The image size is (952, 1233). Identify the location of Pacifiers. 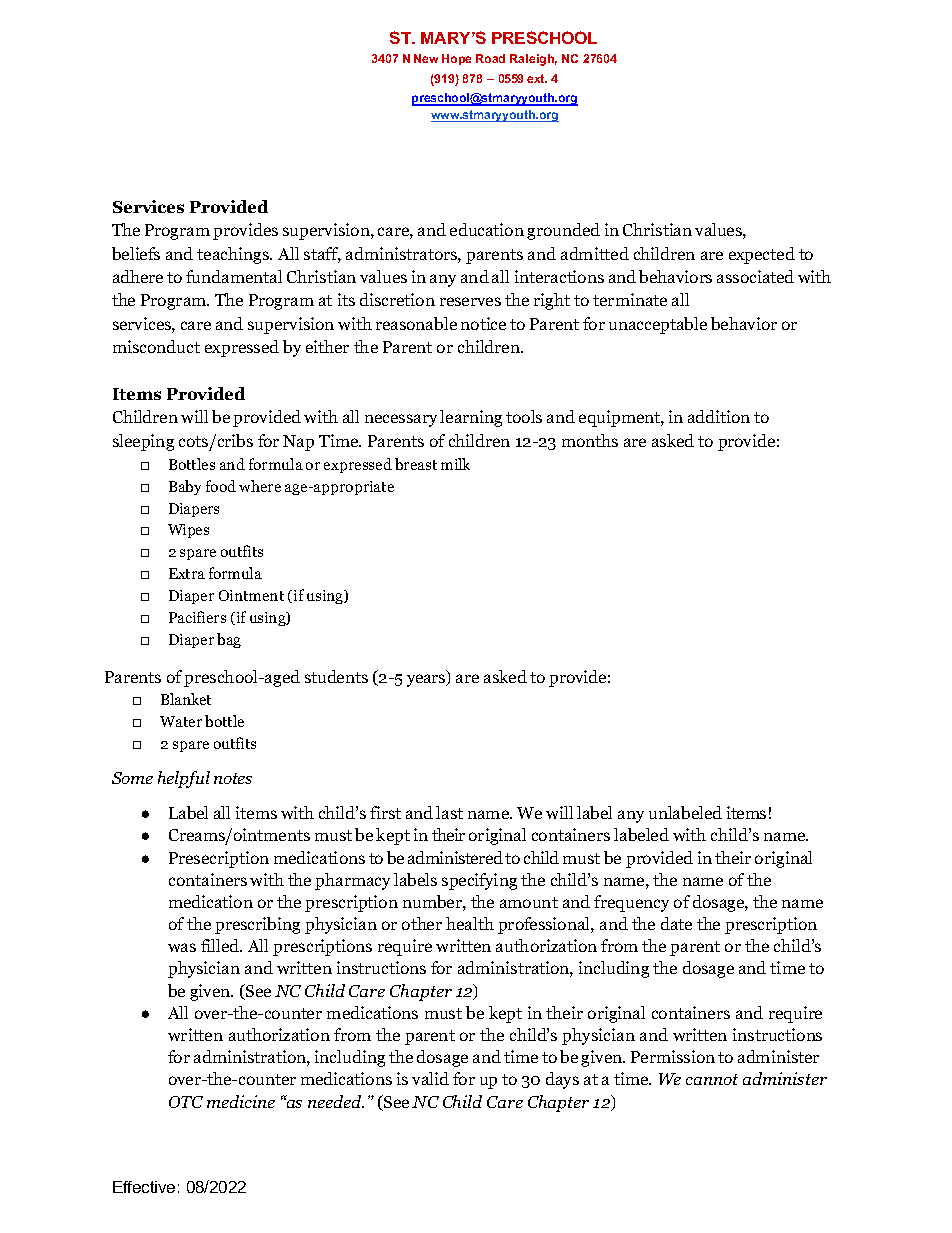
(197, 617).
